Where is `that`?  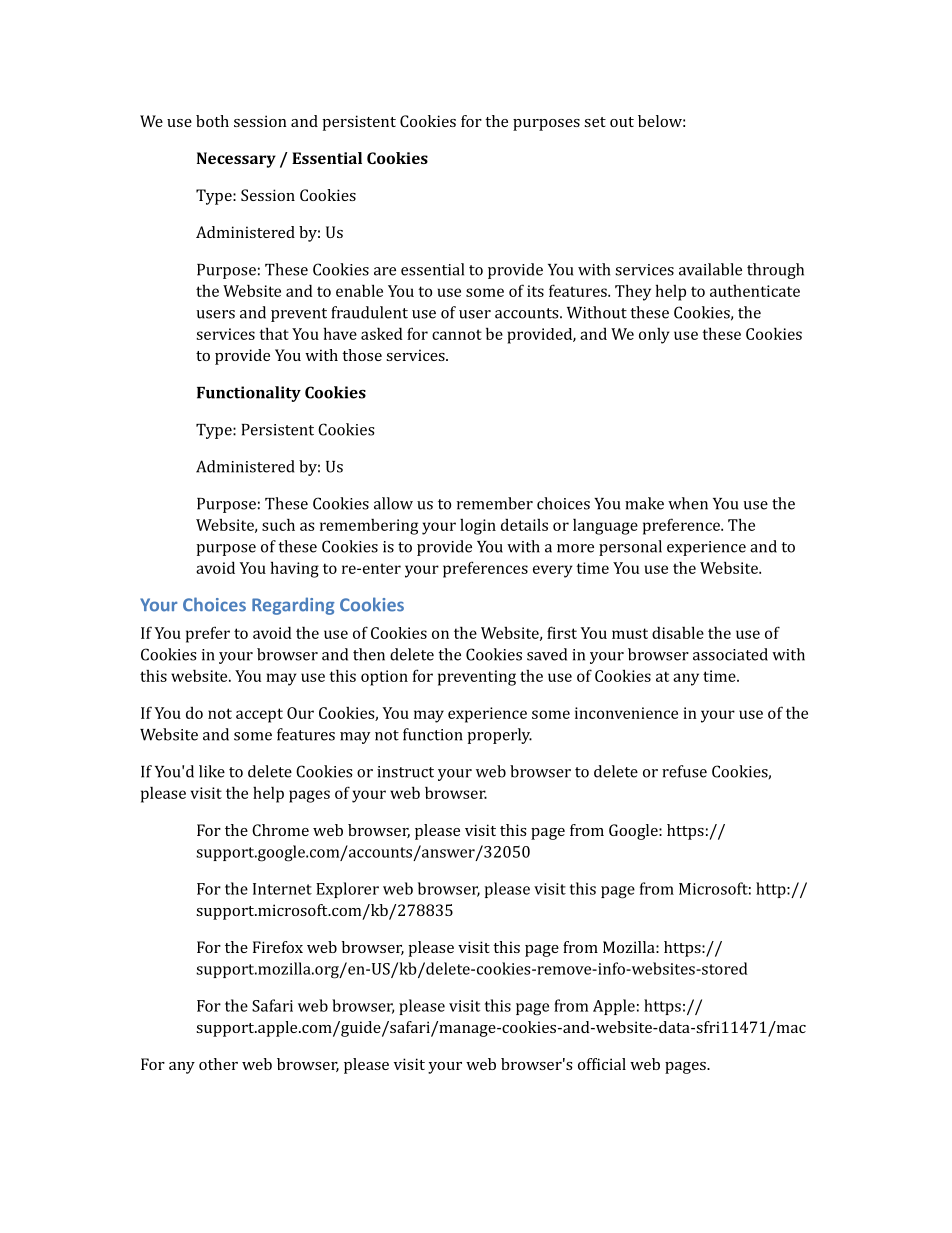
that is located at coordinates (274, 333).
